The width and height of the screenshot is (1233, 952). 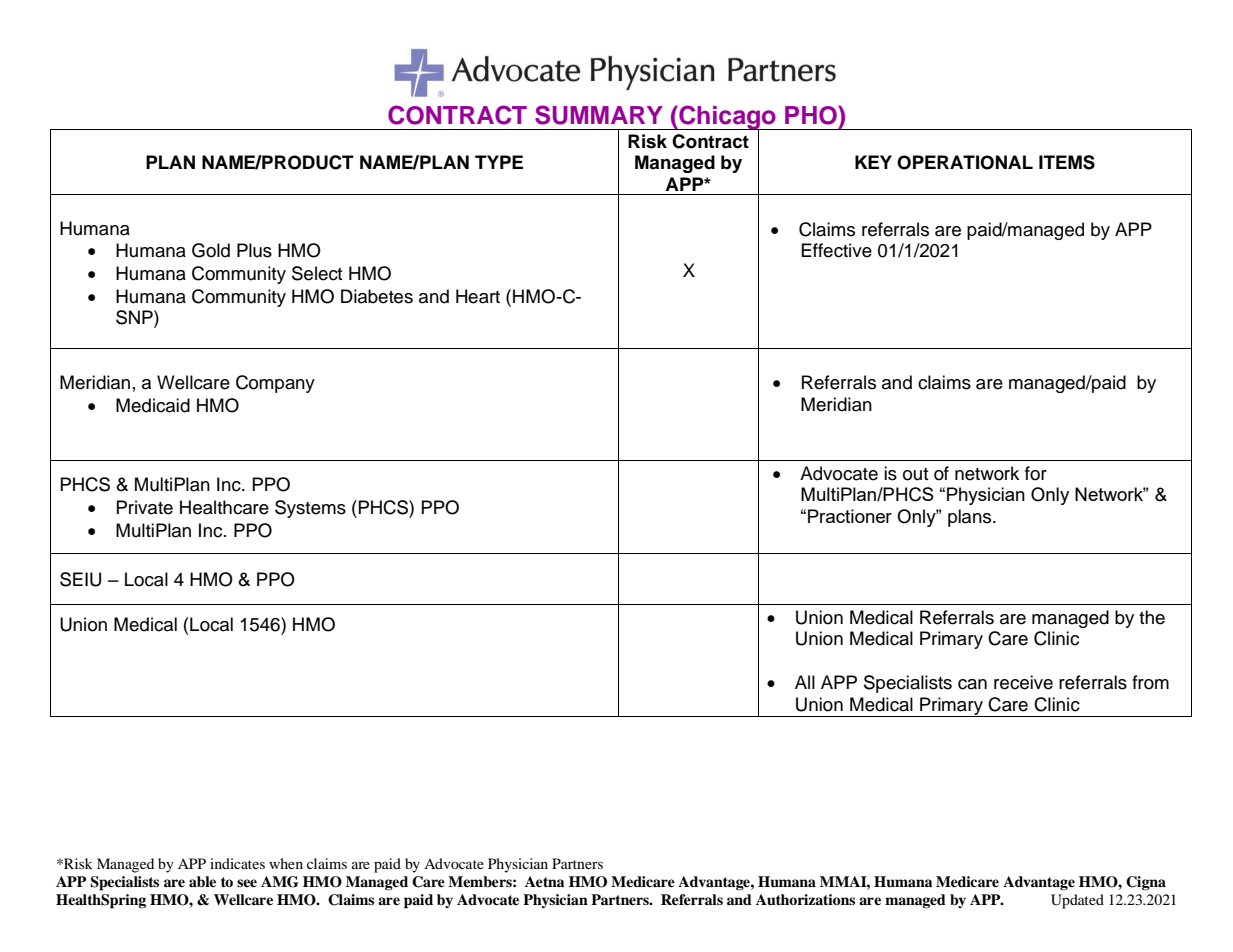 I want to click on indicates, so click(x=237, y=863).
